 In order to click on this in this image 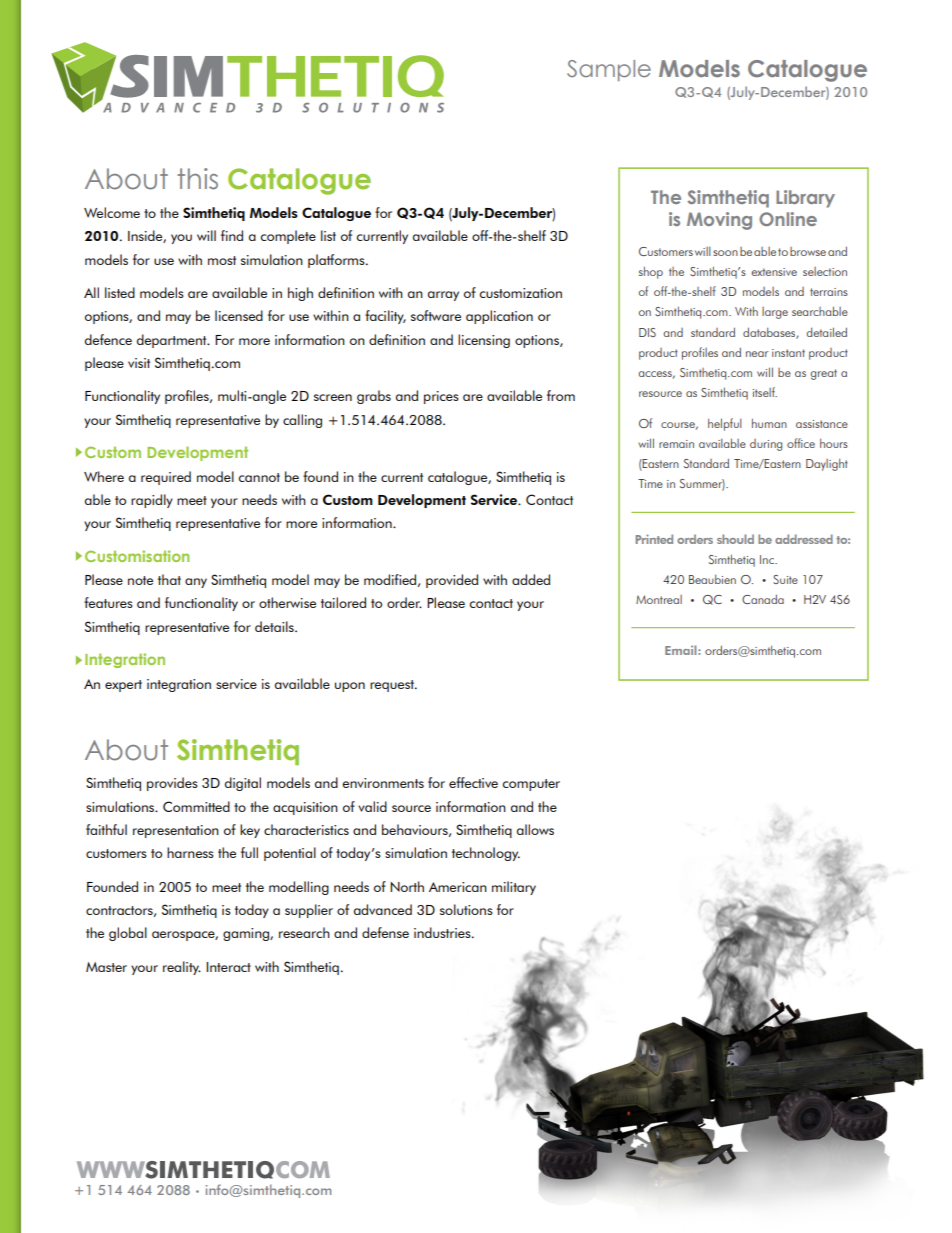, I will do `click(197, 179)`.
